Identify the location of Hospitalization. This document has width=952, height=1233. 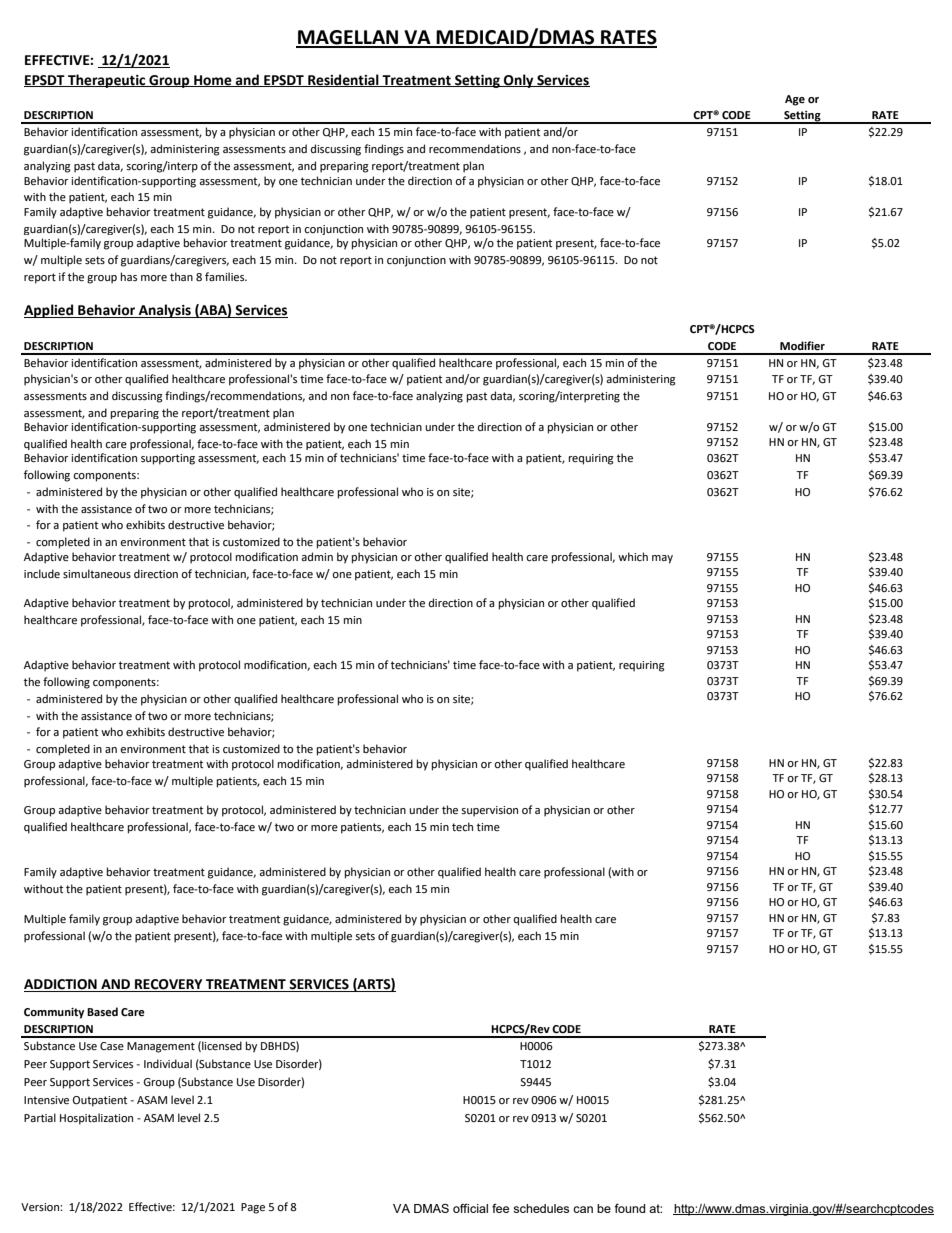
(96, 1119).
